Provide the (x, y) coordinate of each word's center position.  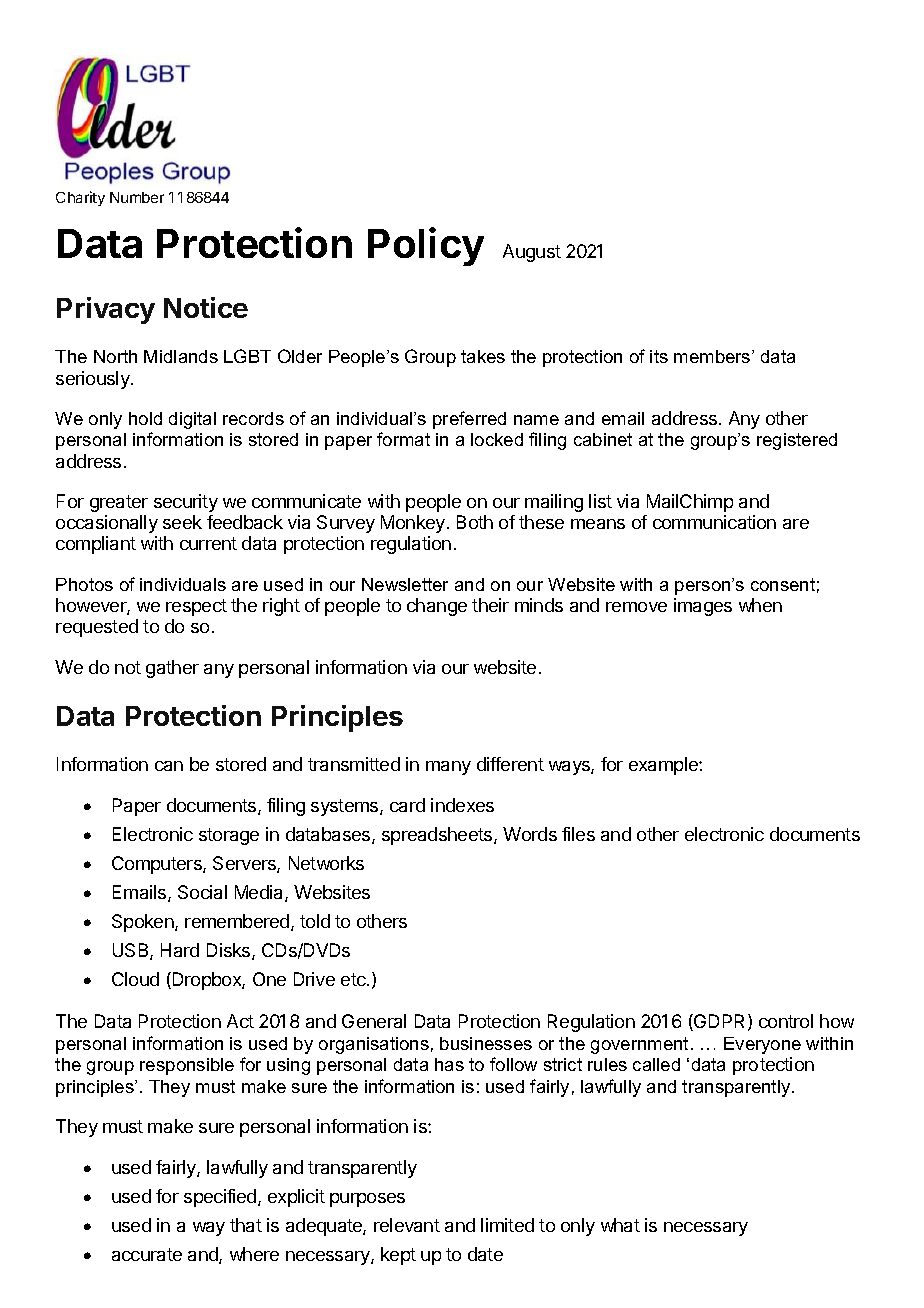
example (664, 766)
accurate (147, 1254)
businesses (486, 1043)
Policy (426, 246)
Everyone (762, 1045)
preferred (469, 420)
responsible (187, 1066)
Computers (158, 865)
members (713, 356)
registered (797, 441)
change (437, 607)
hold (145, 418)
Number (137, 197)
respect (196, 607)
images (703, 607)
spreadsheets (438, 836)
